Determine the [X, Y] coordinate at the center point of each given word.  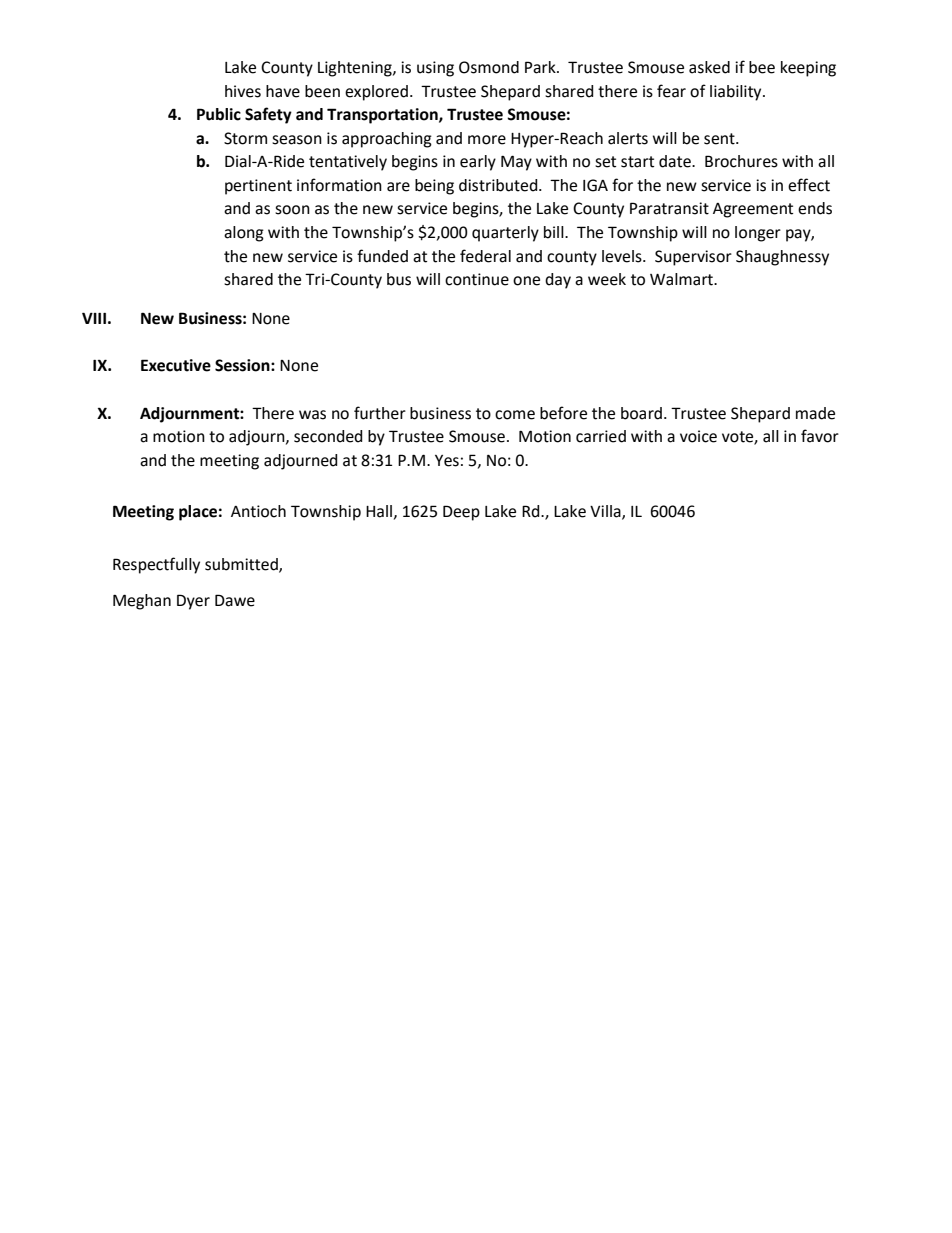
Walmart [683, 279]
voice [698, 436]
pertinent [258, 187]
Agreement [753, 210]
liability [737, 93]
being [434, 187]
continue [477, 279]
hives [243, 91]
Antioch [258, 511]
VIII [94, 318]
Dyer [193, 602]
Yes [447, 461]
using [435, 69]
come [515, 415]
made [815, 413]
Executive [176, 365]
